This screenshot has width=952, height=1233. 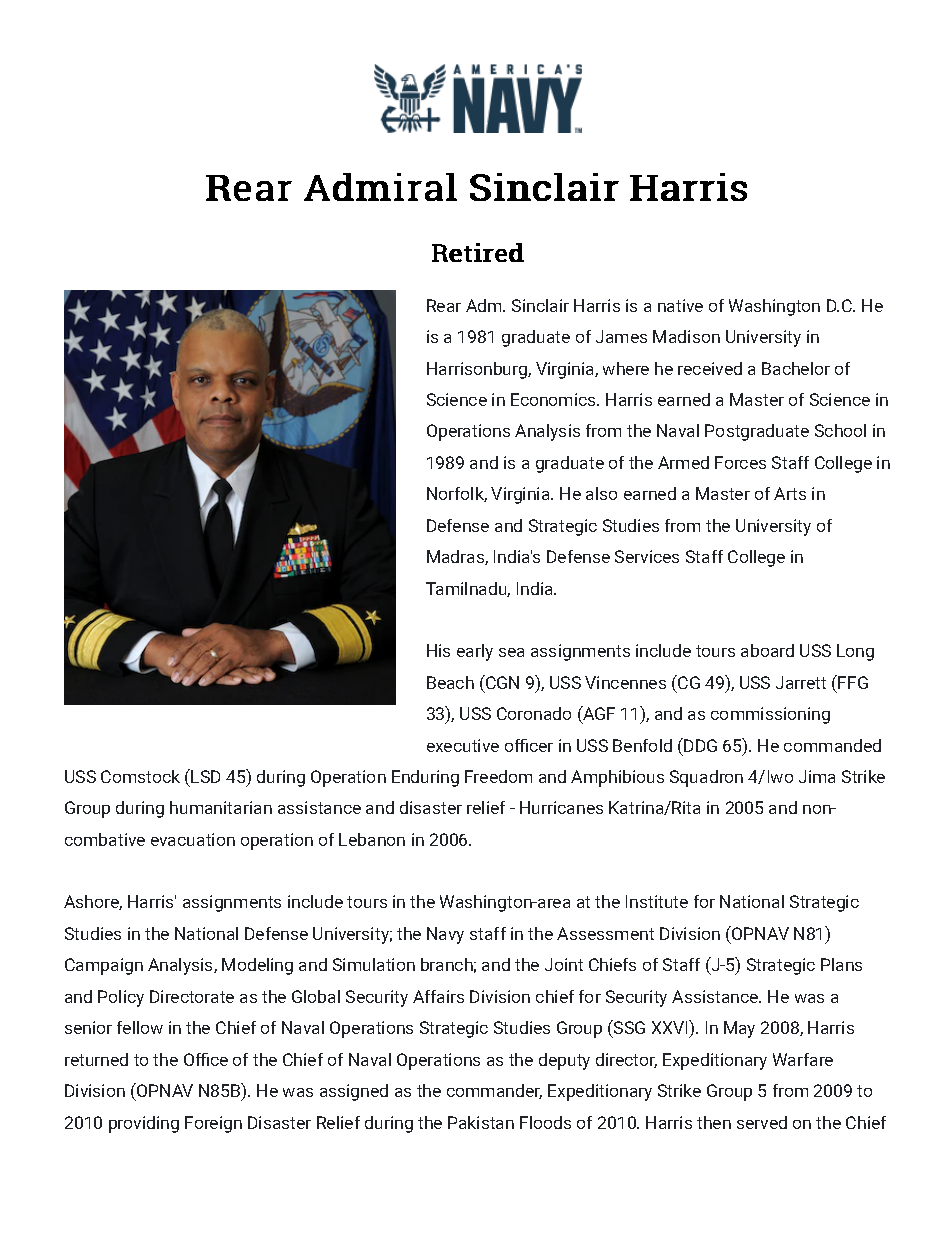 What do you see at coordinates (686, 336) in the screenshot?
I see `Madison` at bounding box center [686, 336].
